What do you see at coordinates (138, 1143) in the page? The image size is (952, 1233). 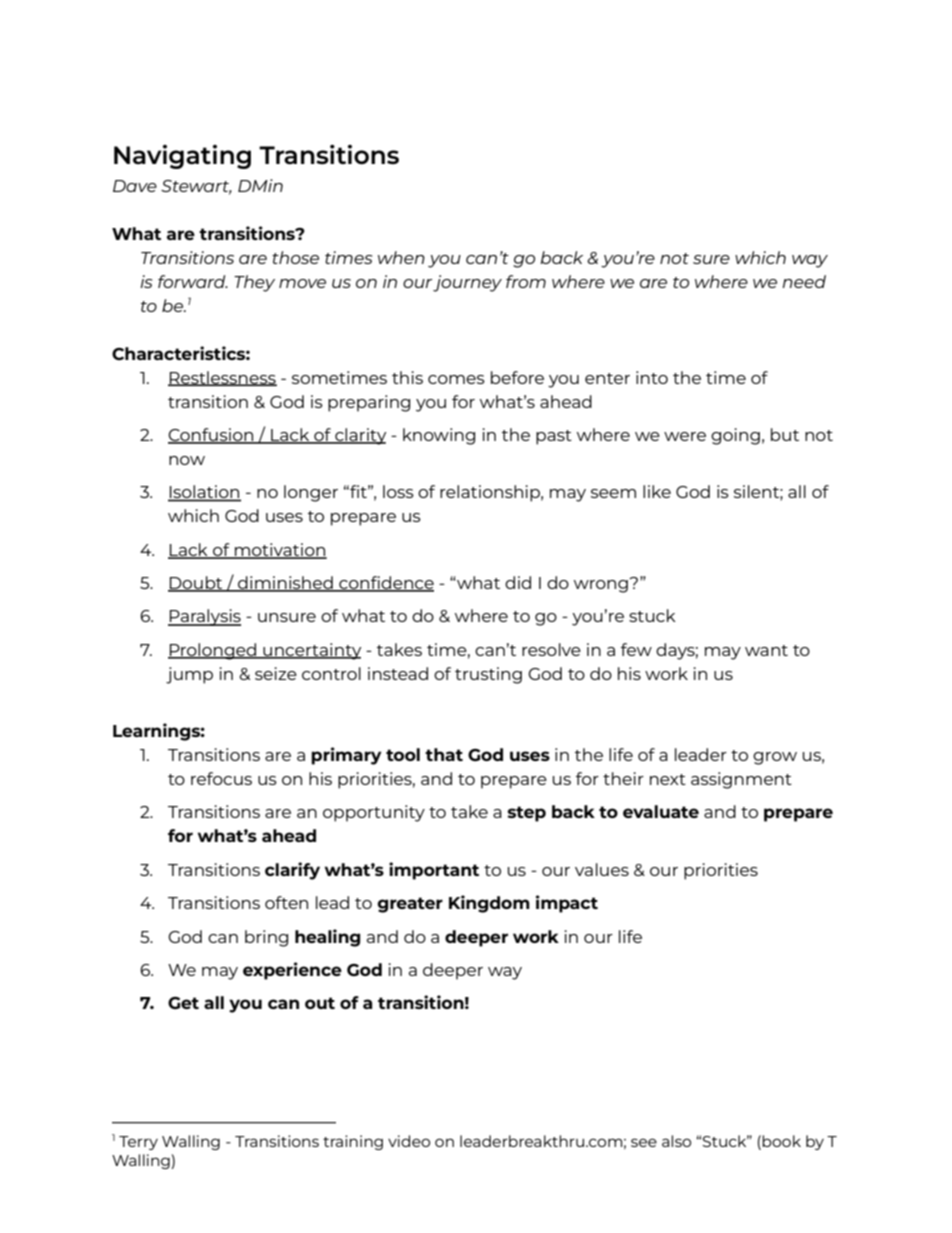 I see `Terry` at bounding box center [138, 1143].
